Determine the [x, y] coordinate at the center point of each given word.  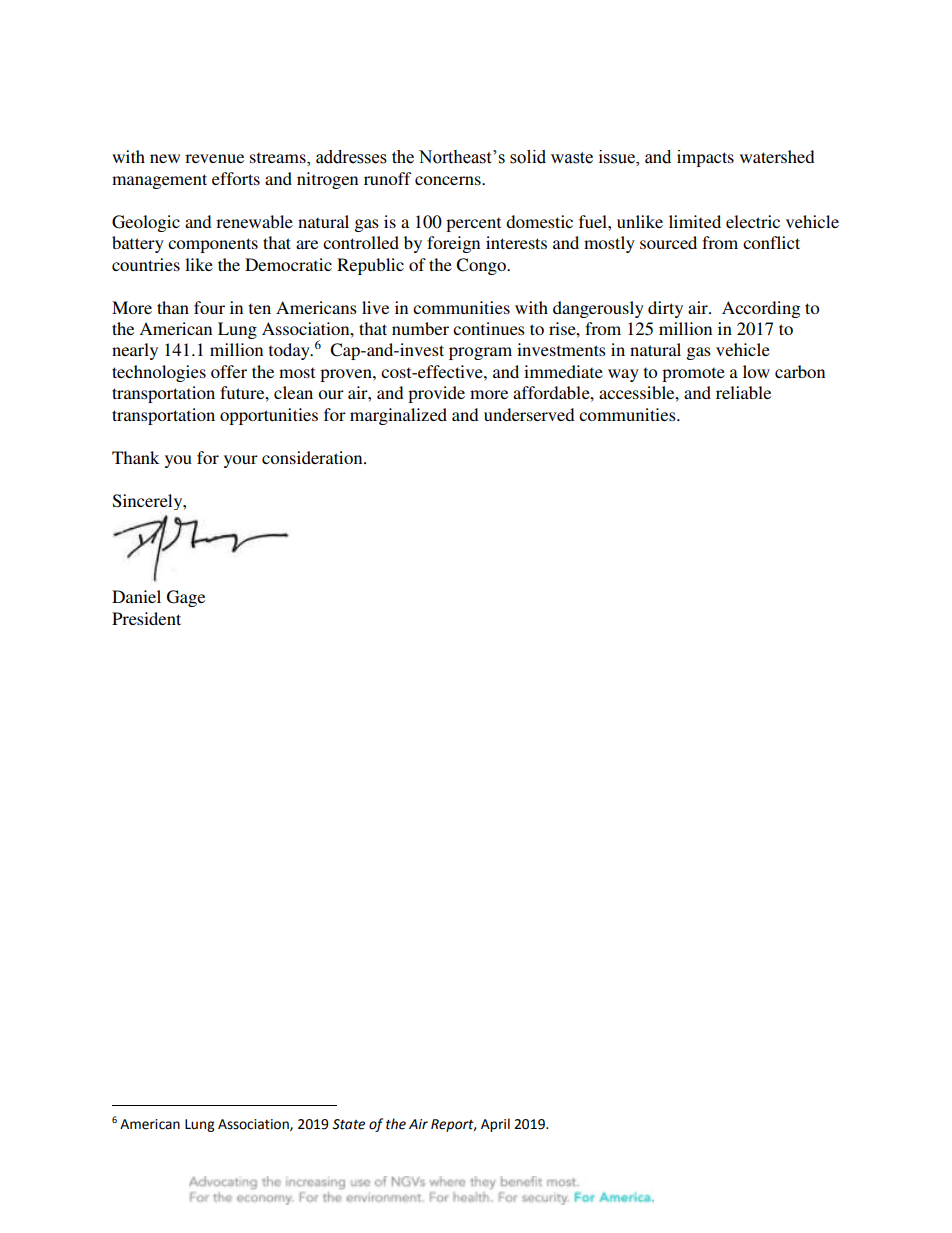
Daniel [136, 596]
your [241, 461]
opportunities [269, 416]
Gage [186, 598]
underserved [529, 414]
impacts [705, 158]
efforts [236, 178]
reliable [743, 392]
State [348, 1124]
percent [473, 224]
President [146, 618]
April [495, 1125]
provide [436, 394]
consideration [313, 457]
